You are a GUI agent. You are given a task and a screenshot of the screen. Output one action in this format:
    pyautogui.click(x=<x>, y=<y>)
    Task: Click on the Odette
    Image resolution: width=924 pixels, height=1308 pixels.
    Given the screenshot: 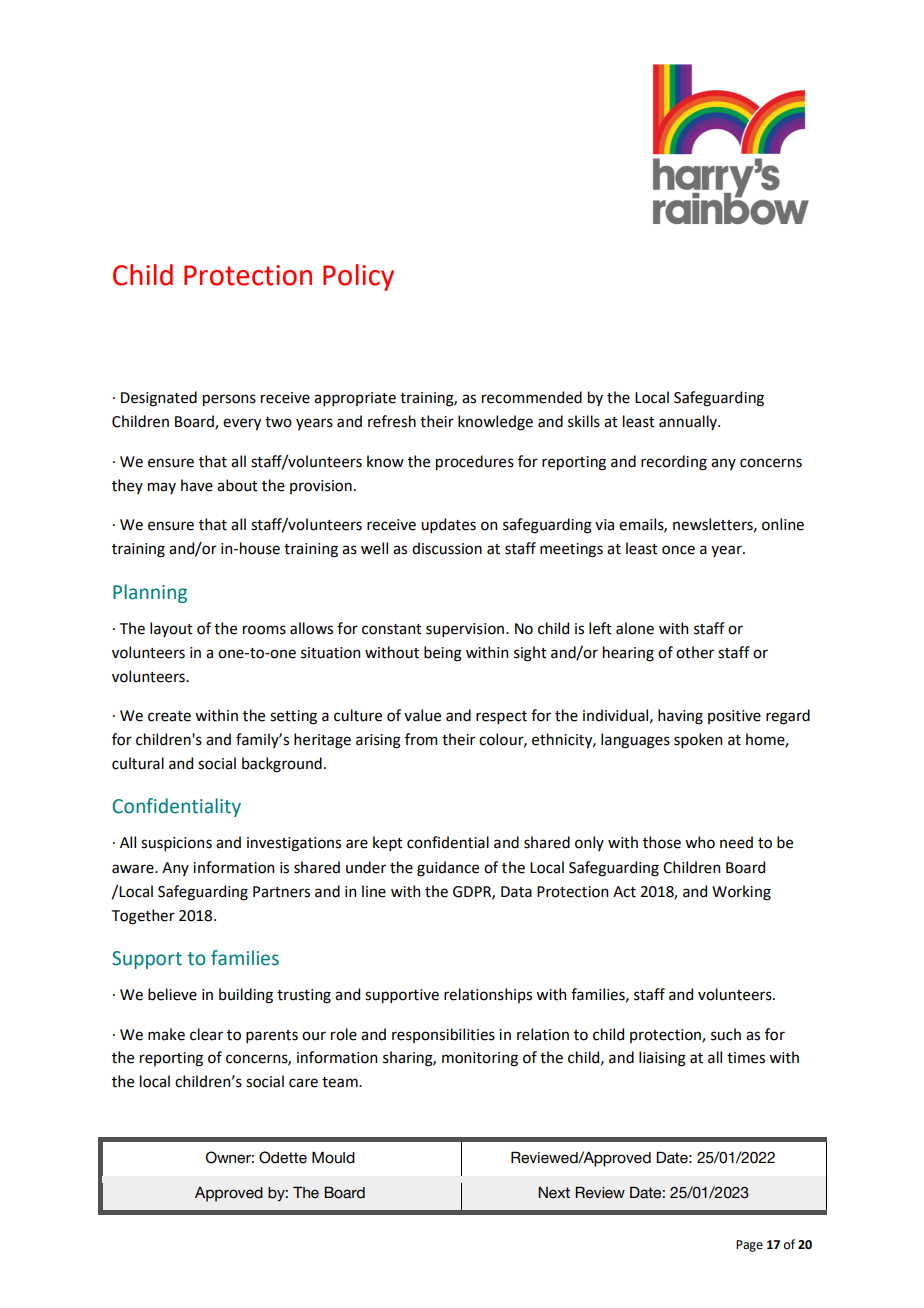 What is the action you would take?
    pyautogui.click(x=283, y=1157)
